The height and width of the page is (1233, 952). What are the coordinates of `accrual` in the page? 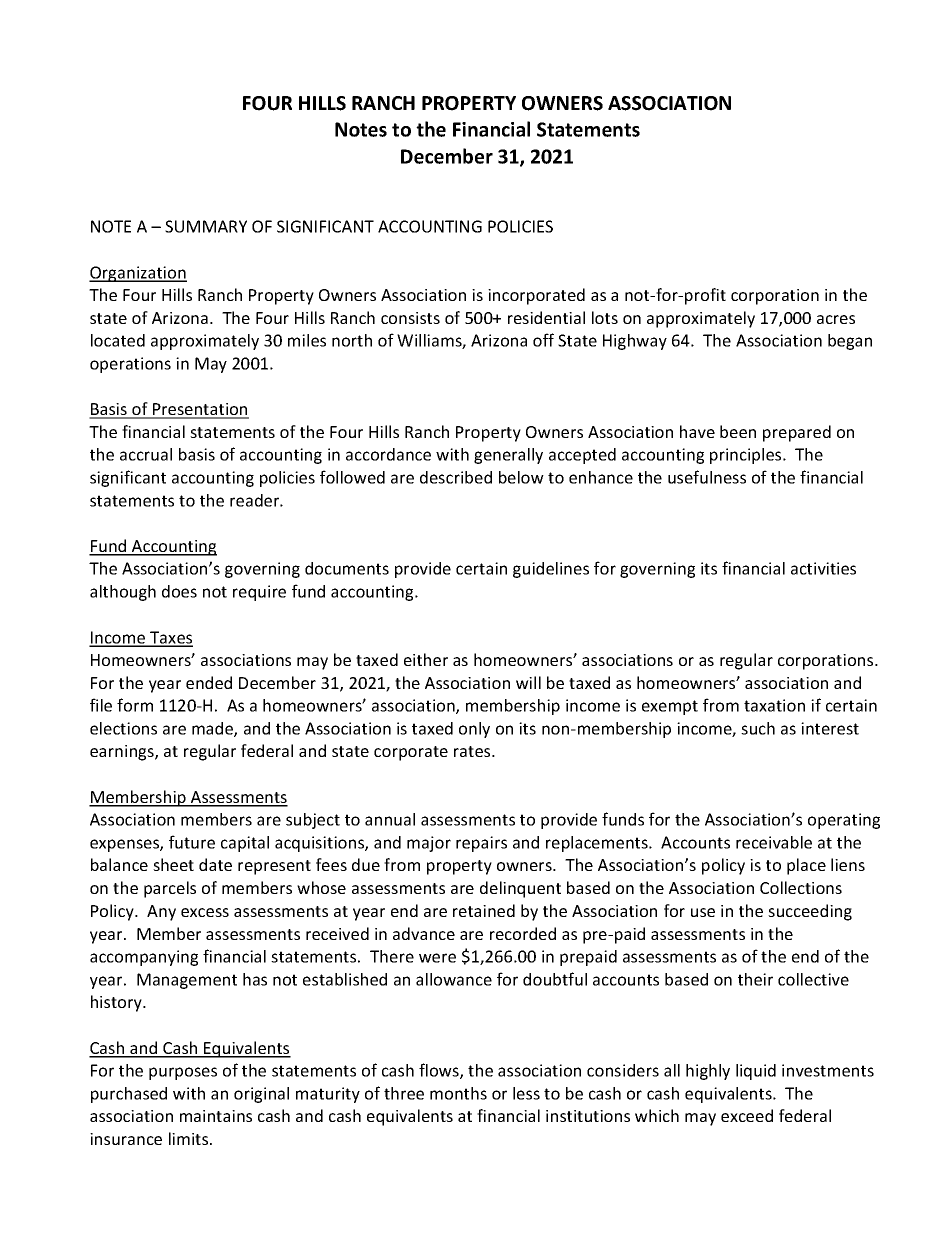 It's located at (146, 454).
